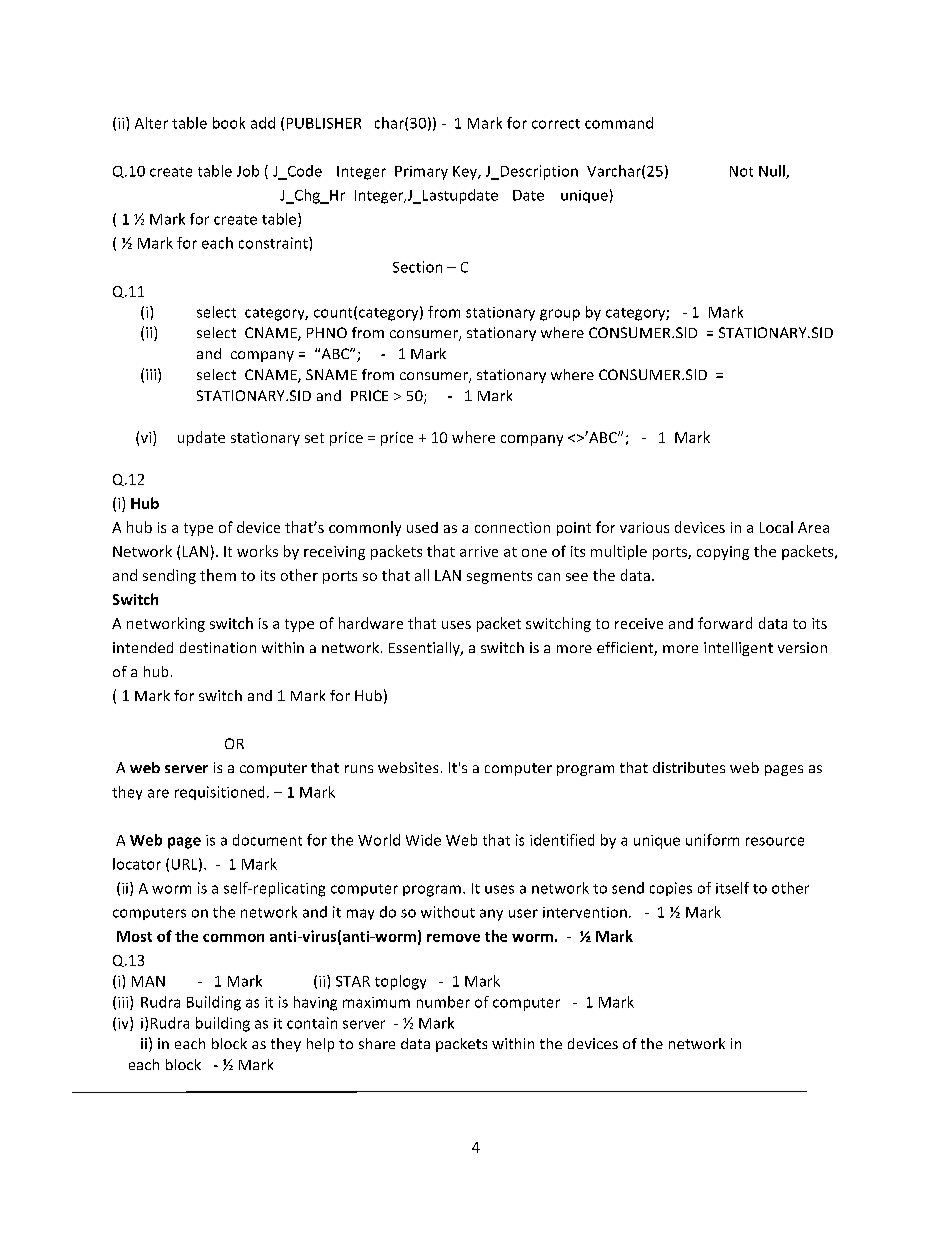  What do you see at coordinates (741, 171) in the screenshot?
I see `Not` at bounding box center [741, 171].
